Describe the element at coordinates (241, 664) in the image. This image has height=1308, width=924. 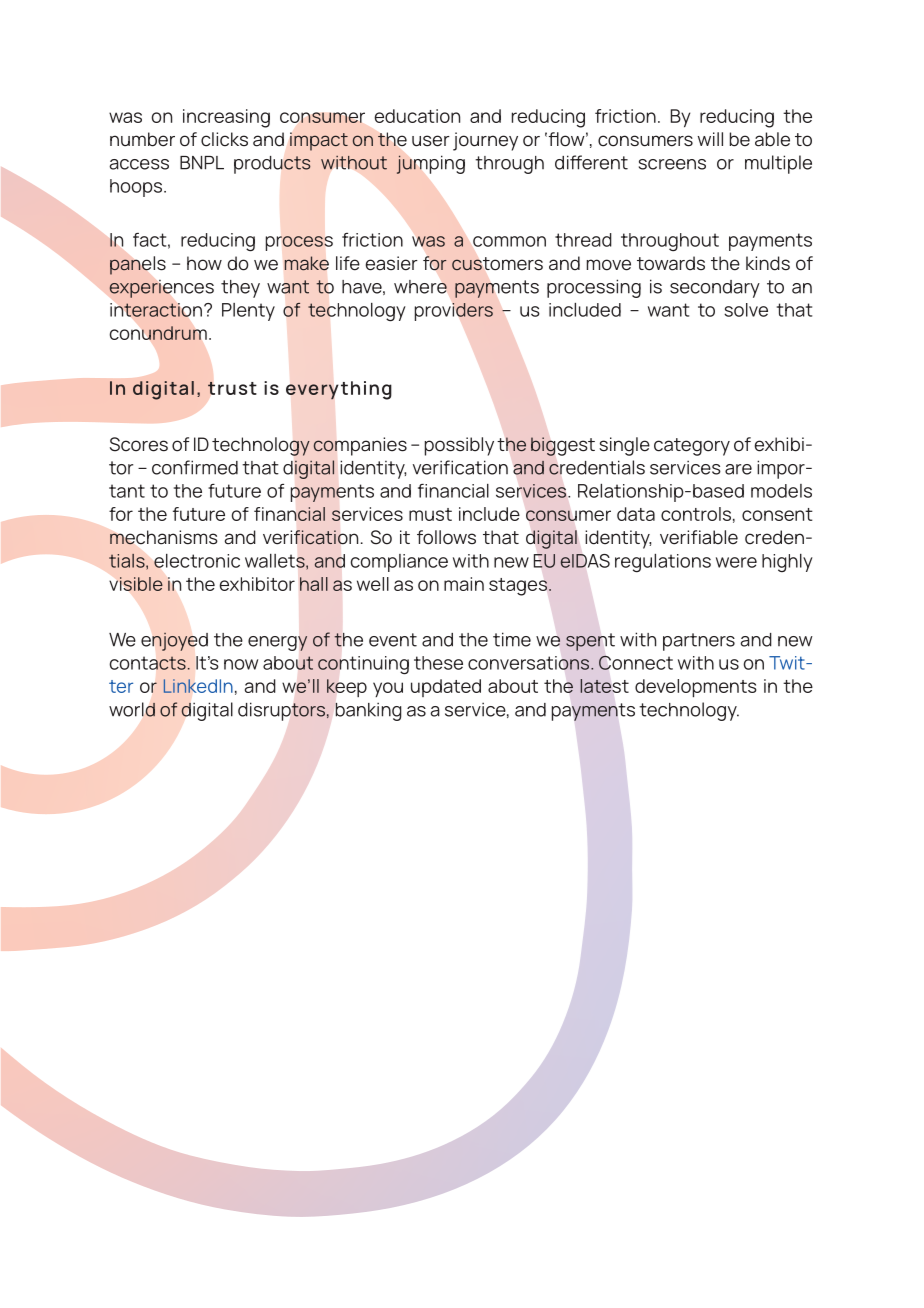
I see `now` at that location.
